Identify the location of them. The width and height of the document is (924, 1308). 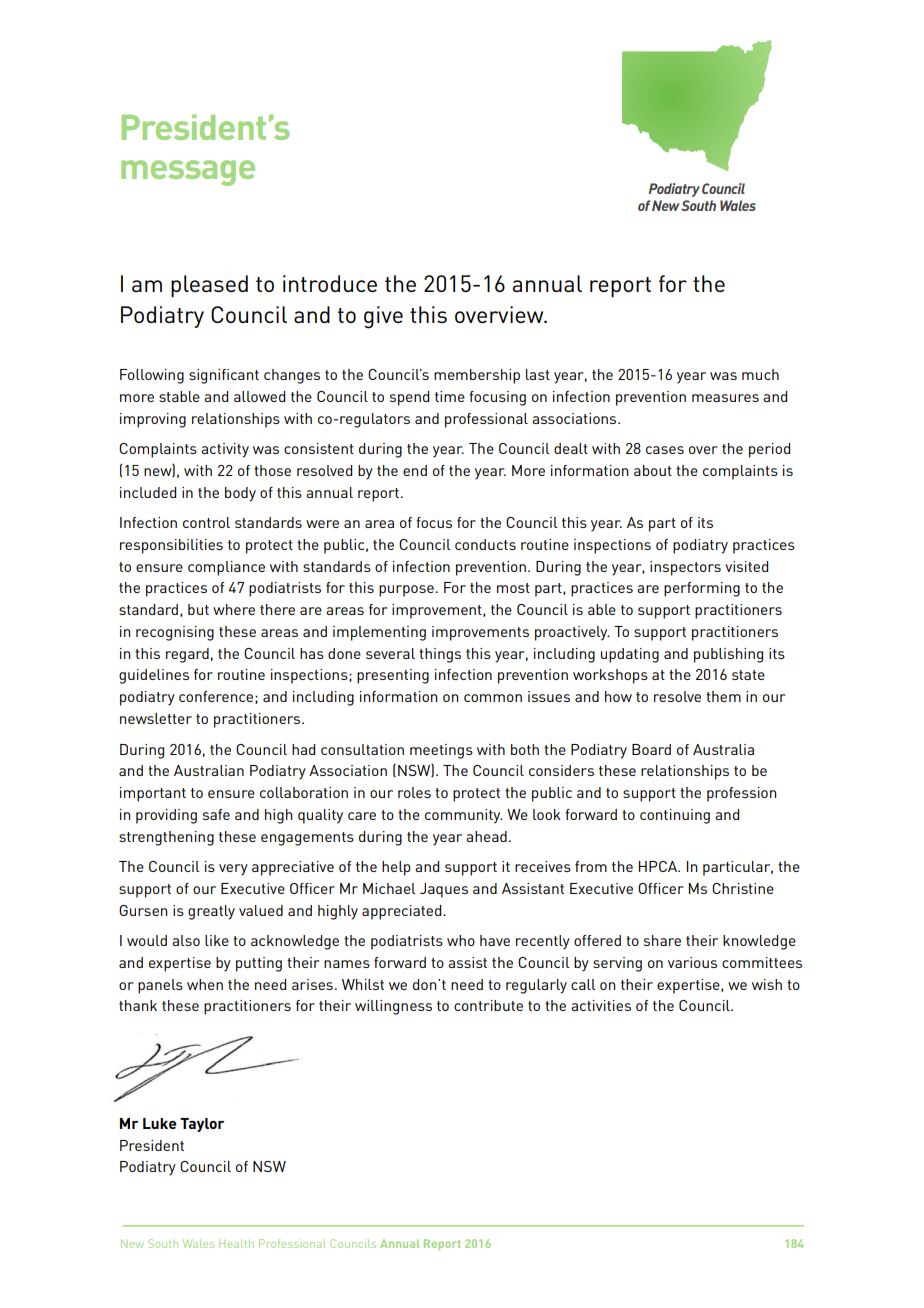
(723, 696).
